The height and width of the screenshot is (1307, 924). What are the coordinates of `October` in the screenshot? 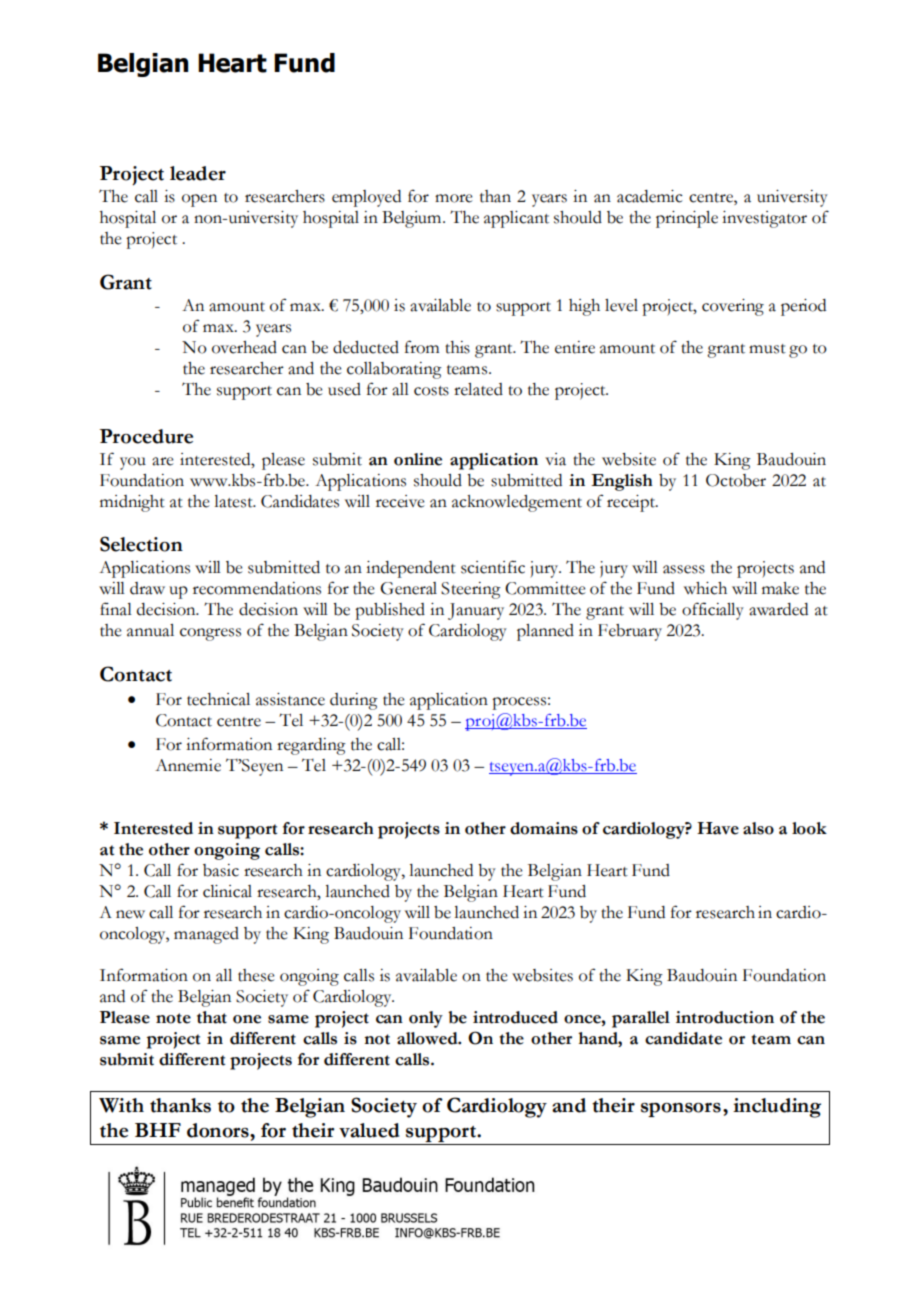 It's located at (736, 480).
